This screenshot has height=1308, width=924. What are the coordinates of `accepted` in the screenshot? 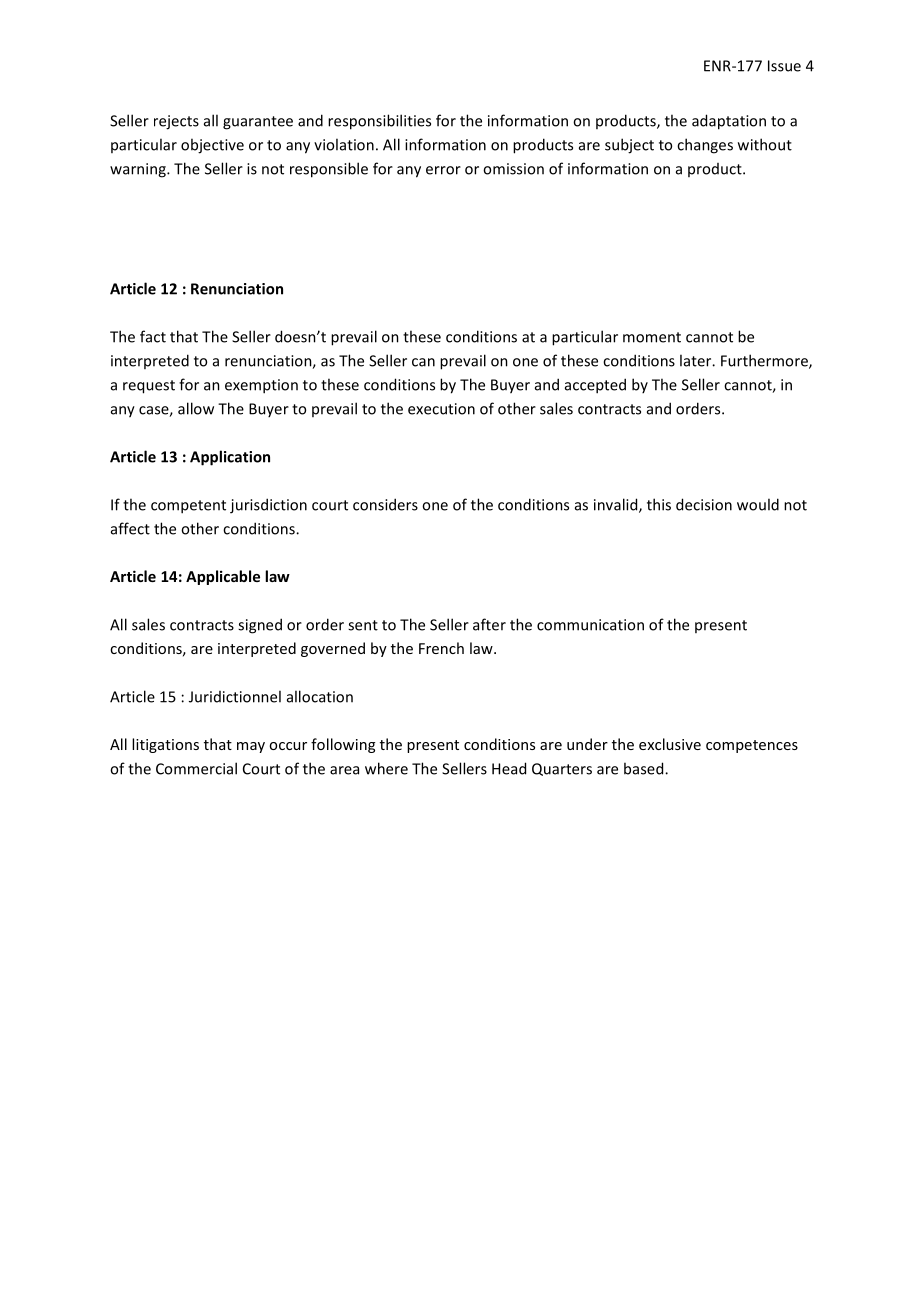 It's located at (595, 386).
